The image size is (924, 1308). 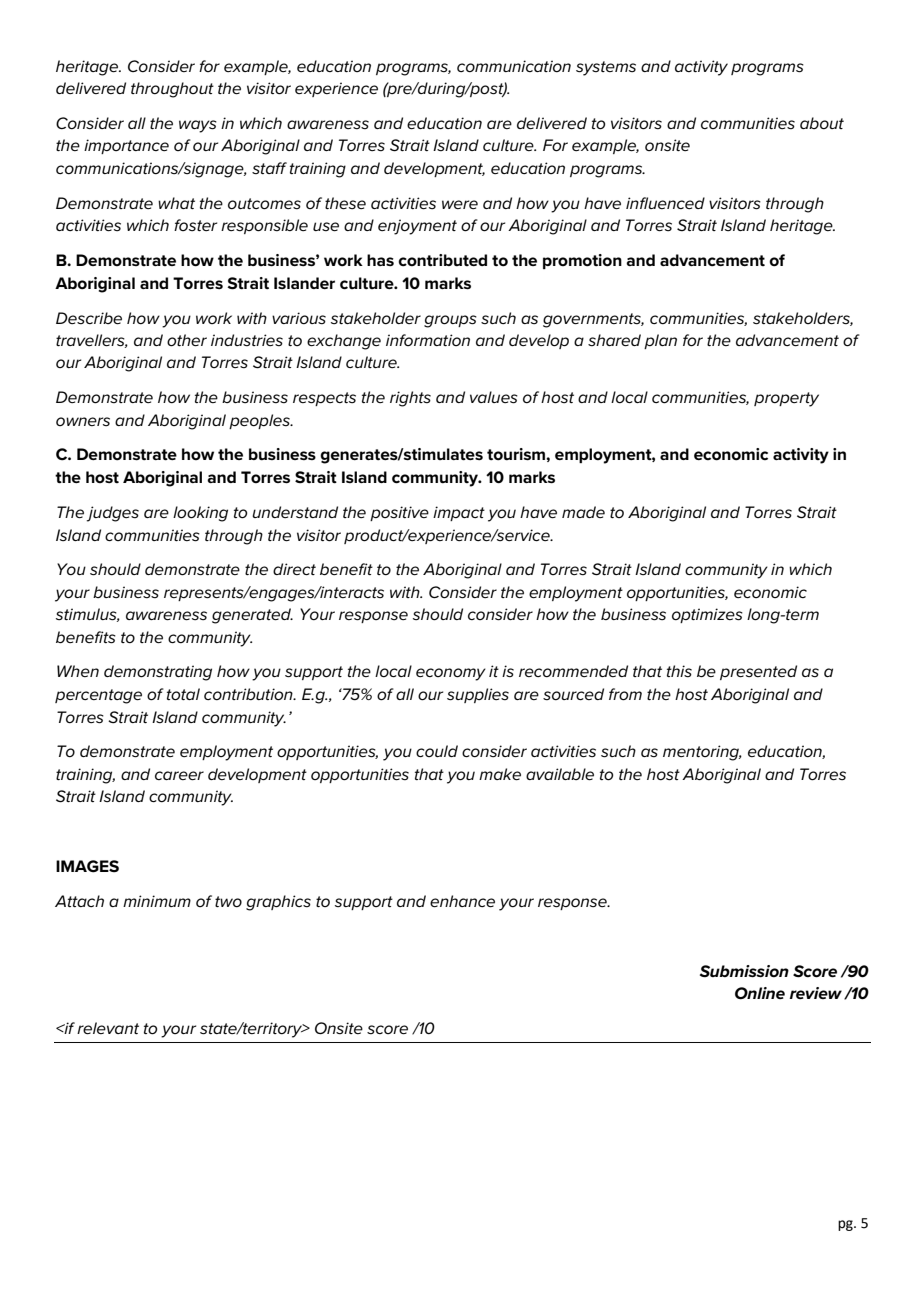 What do you see at coordinates (822, 123) in the screenshot?
I see `about` at bounding box center [822, 123].
